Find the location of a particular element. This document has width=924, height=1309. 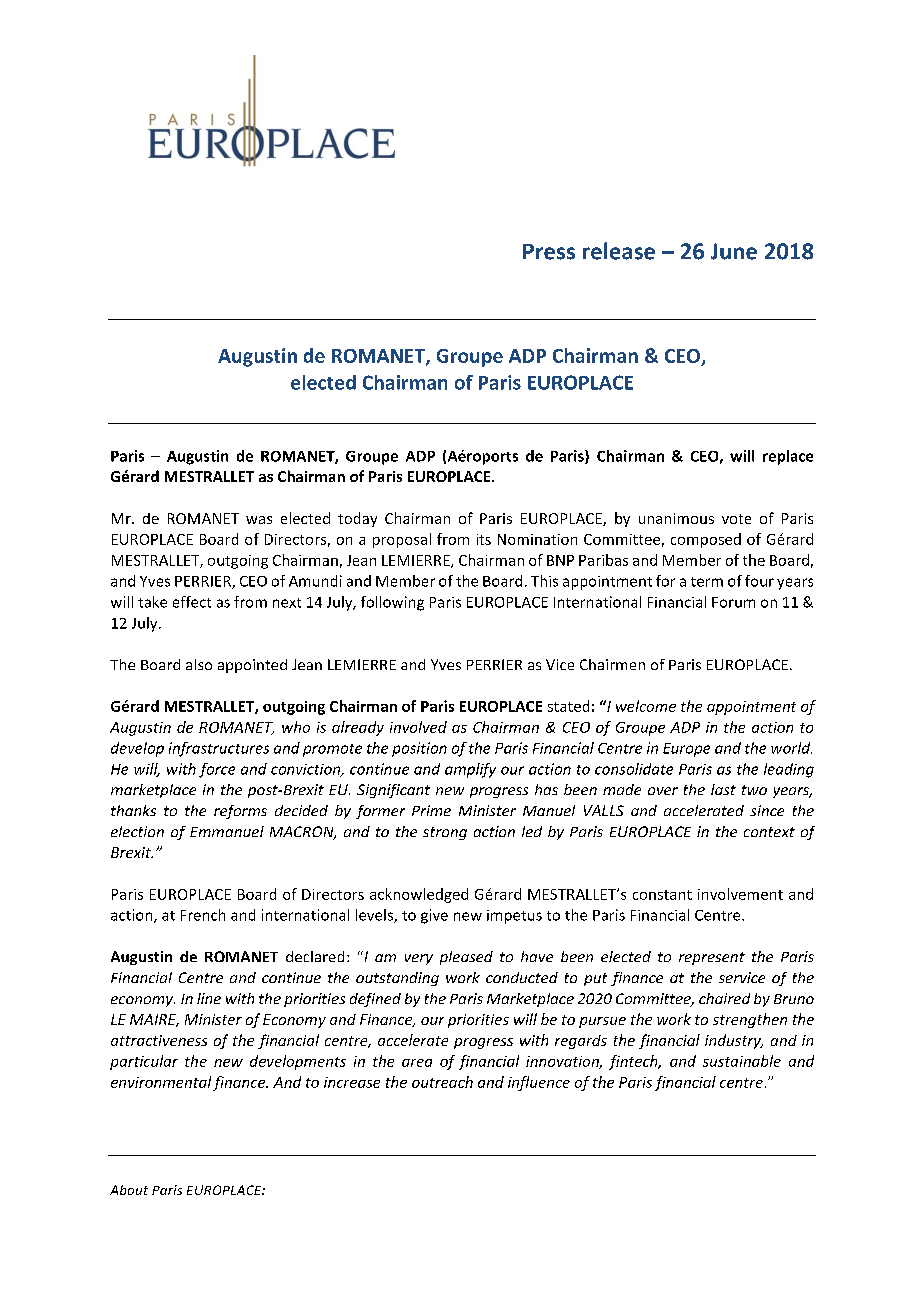

Press is located at coordinates (549, 252).
